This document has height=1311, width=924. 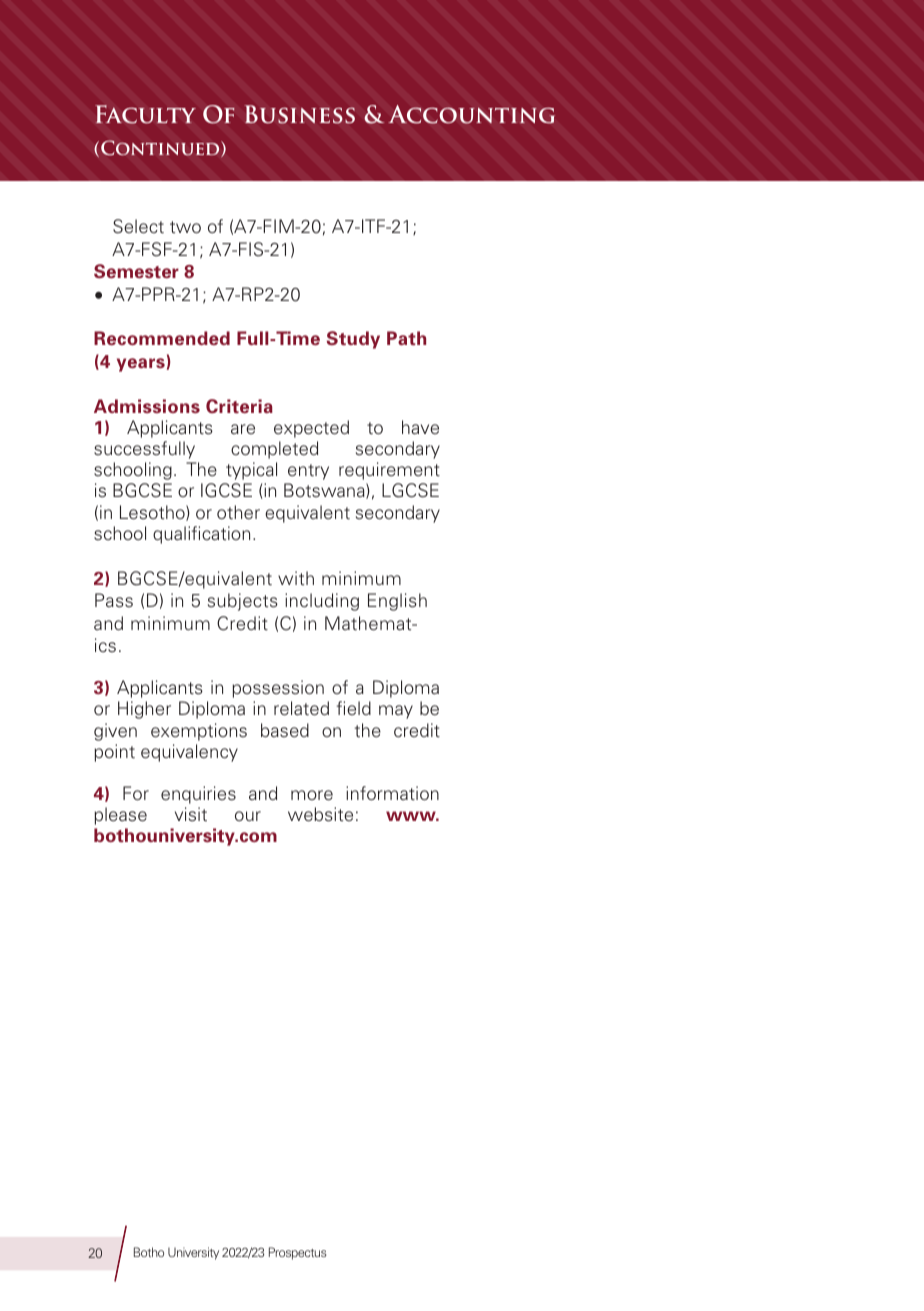 What do you see at coordinates (397, 602) in the document?
I see `English` at bounding box center [397, 602].
